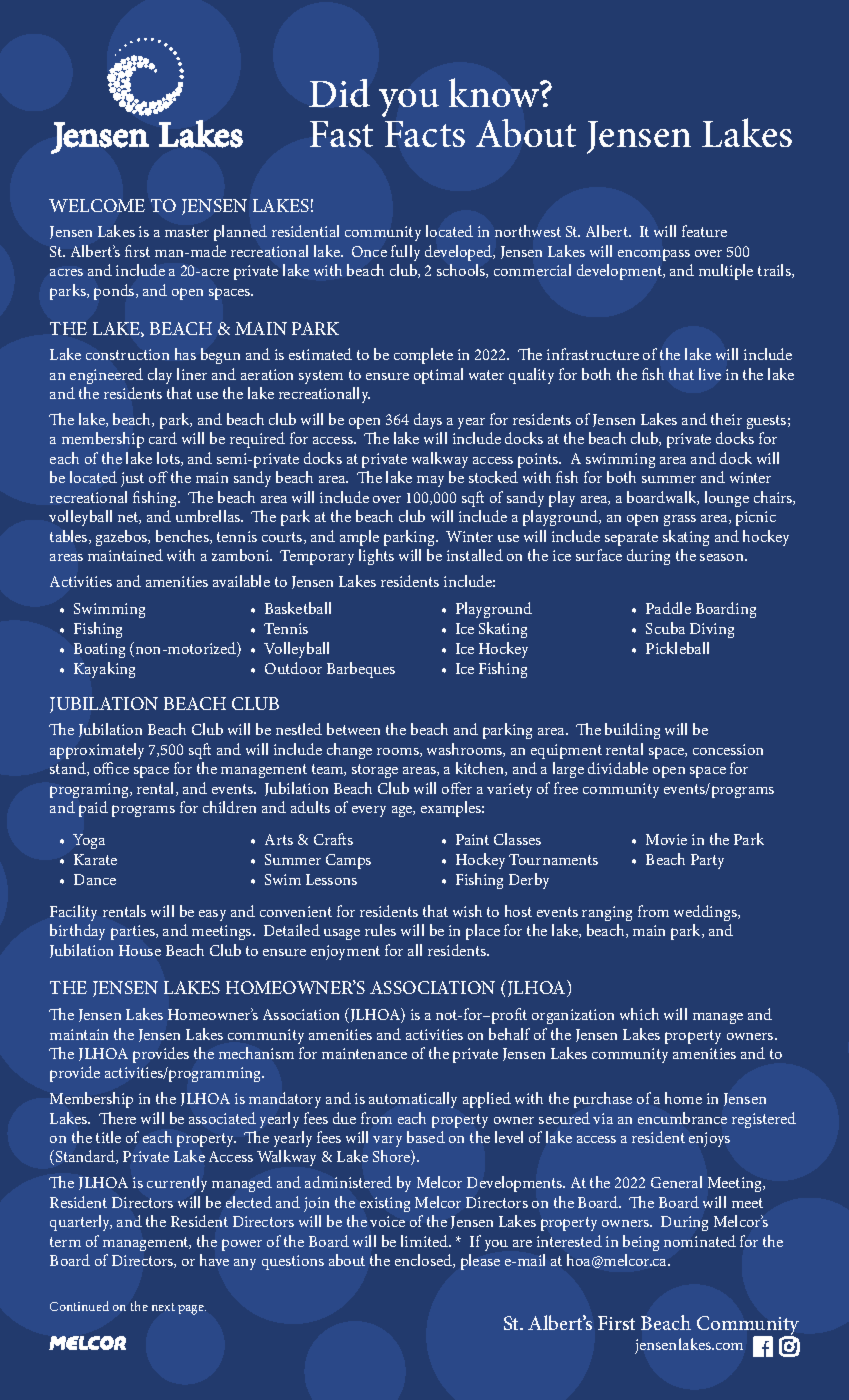 This document has width=849, height=1400. What do you see at coordinates (706, 913) in the document?
I see `weddings` at bounding box center [706, 913].
